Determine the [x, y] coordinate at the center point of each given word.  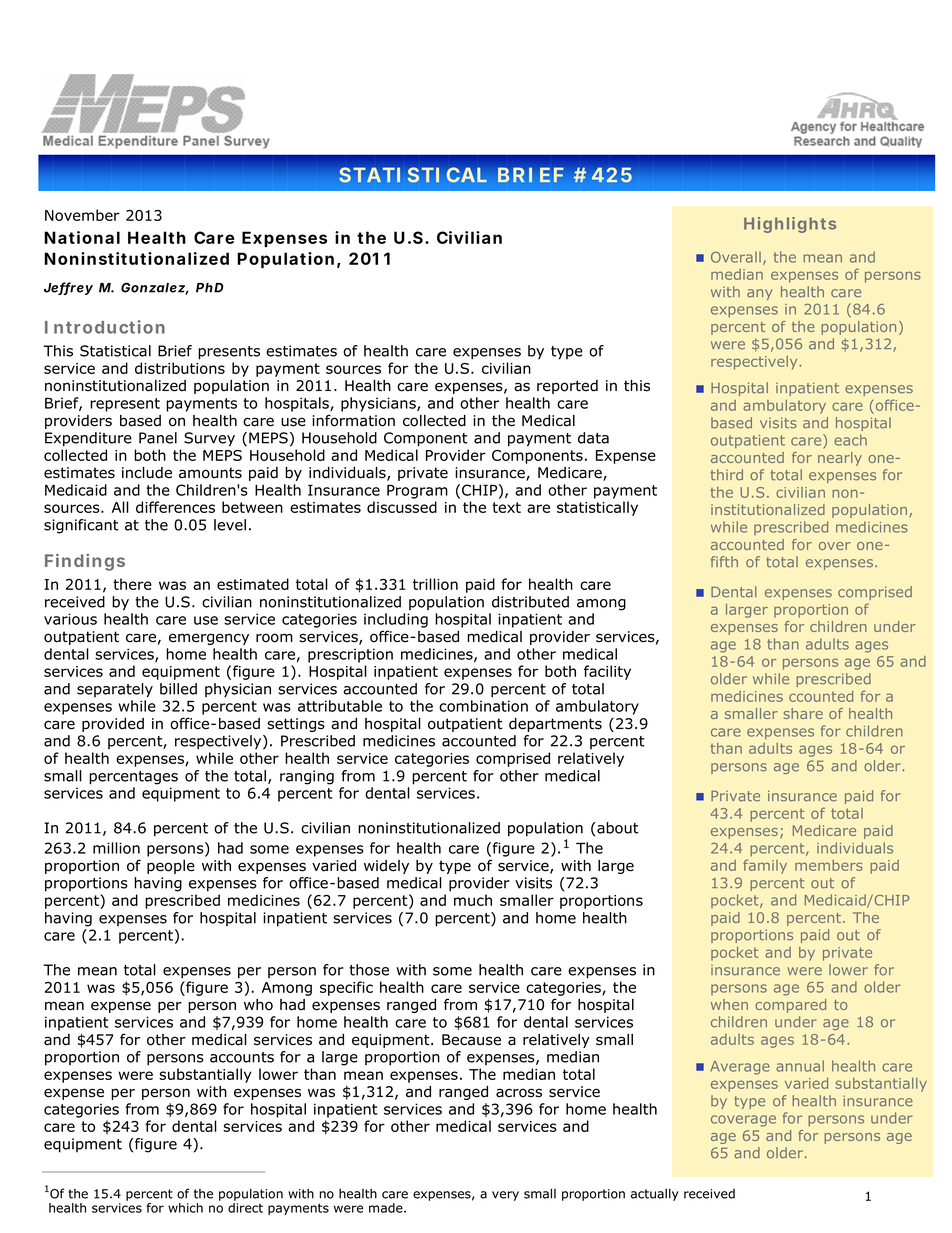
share [803, 713]
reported [567, 387]
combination [483, 706]
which [185, 1208]
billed [178, 689]
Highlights [790, 225]
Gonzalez [153, 288]
